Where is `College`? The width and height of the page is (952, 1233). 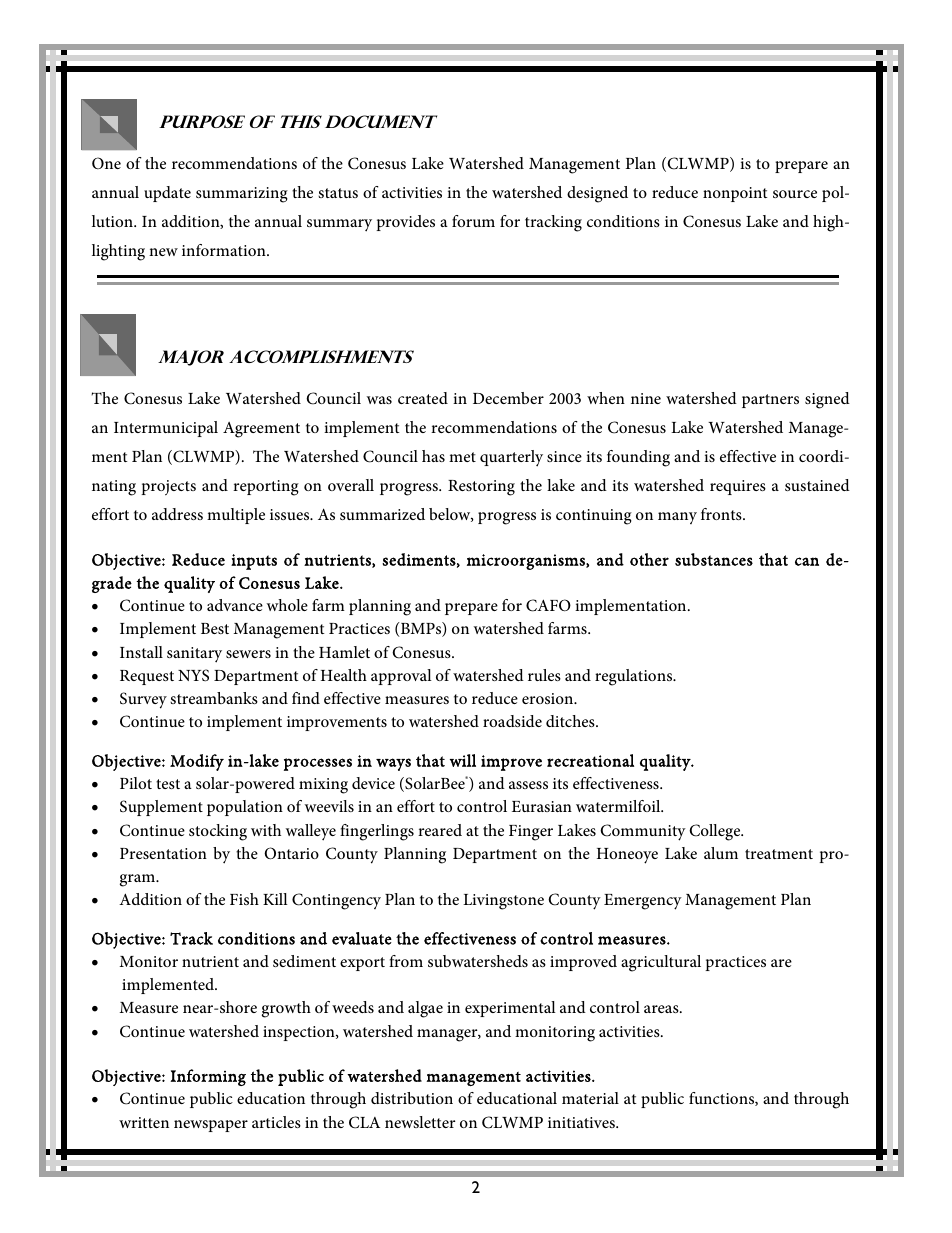 College is located at coordinates (716, 832).
